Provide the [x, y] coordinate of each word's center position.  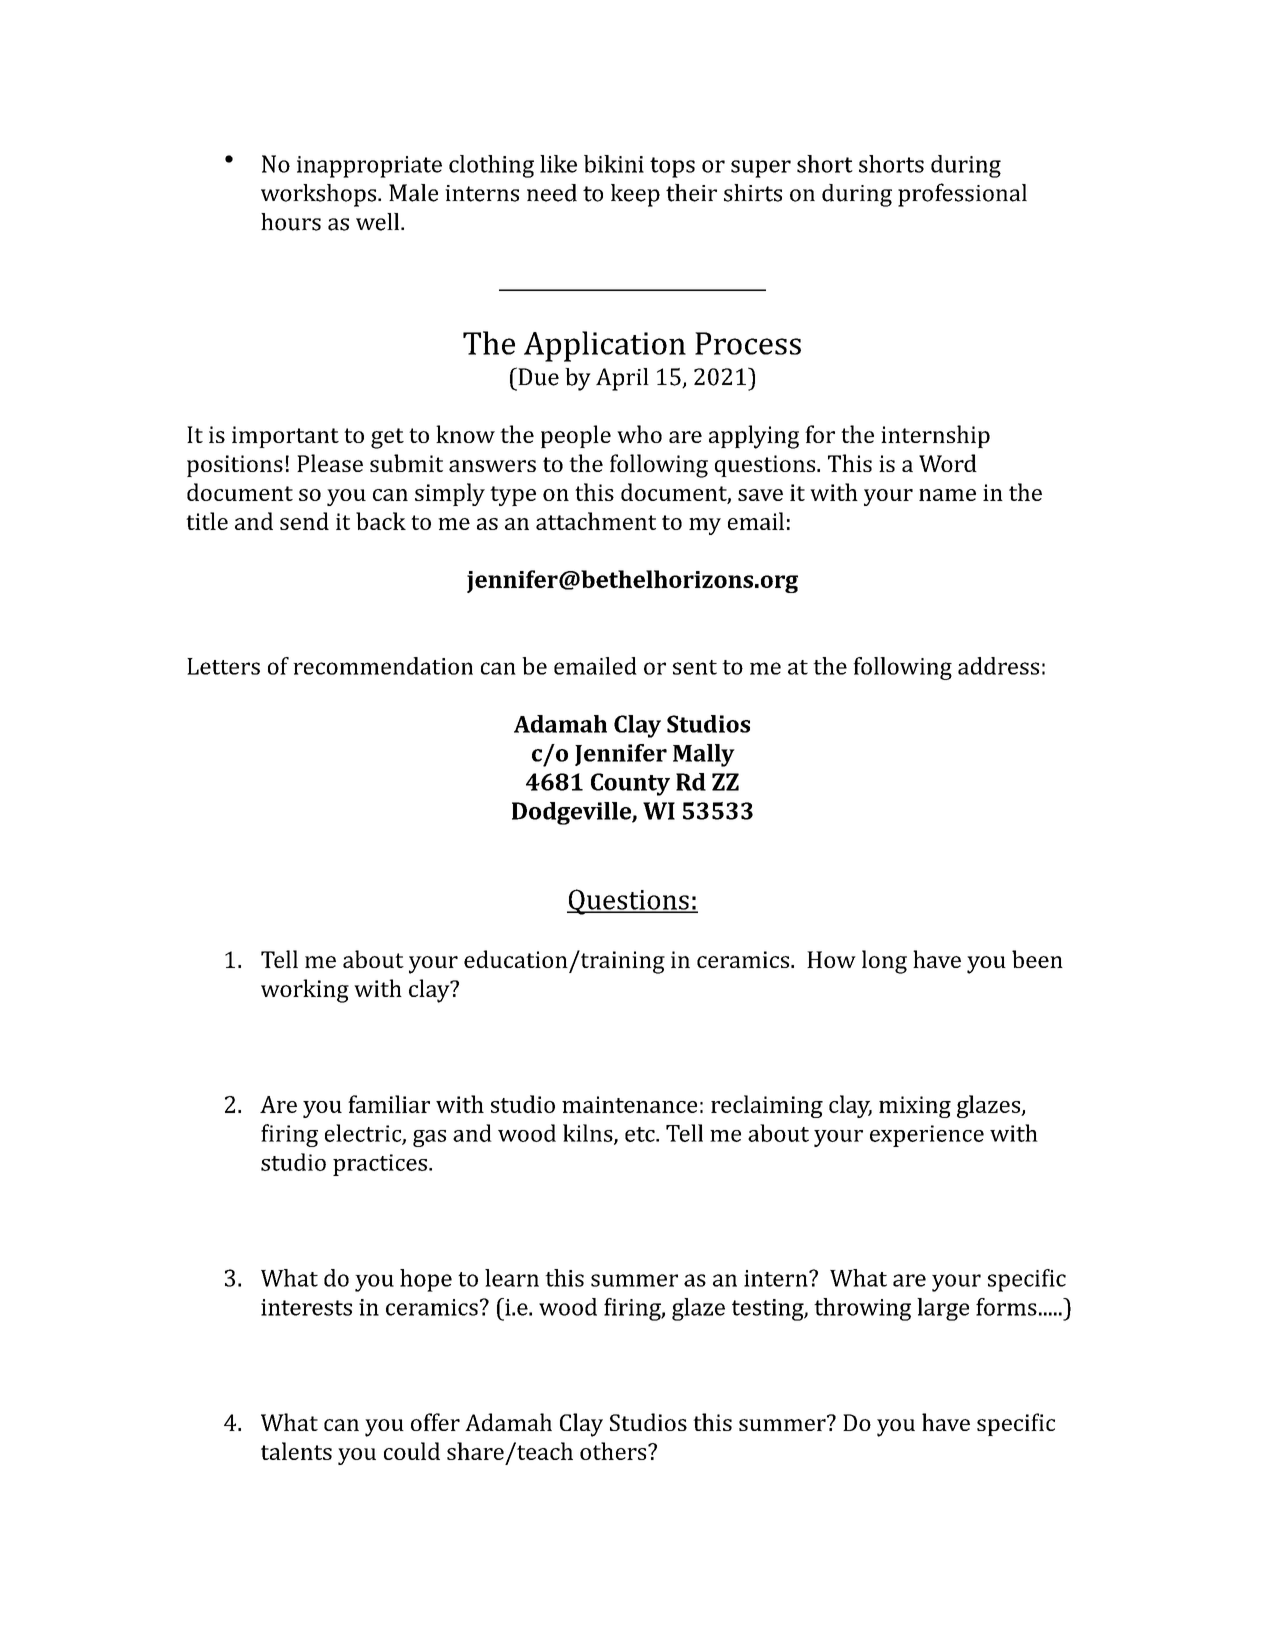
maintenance [629, 1104]
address [998, 666]
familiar [389, 1104]
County [630, 784]
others [614, 1451]
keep [635, 195]
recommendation [383, 666]
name [947, 495]
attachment [596, 521]
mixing [915, 1107]
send [304, 521]
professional [962, 195]
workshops [320, 195]
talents [296, 1451]
